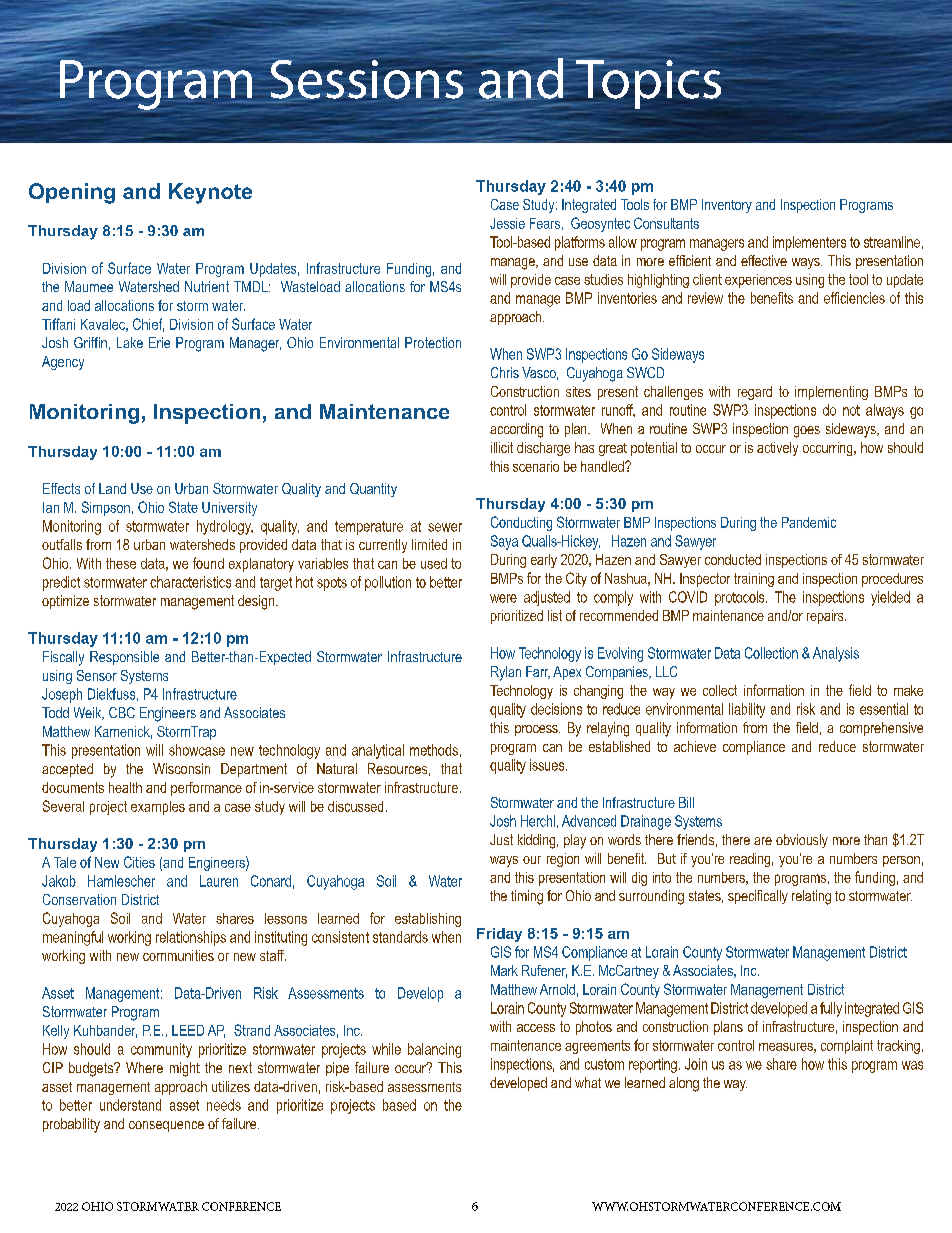 This image has height=1233, width=952. I want to click on Land, so click(112, 488).
